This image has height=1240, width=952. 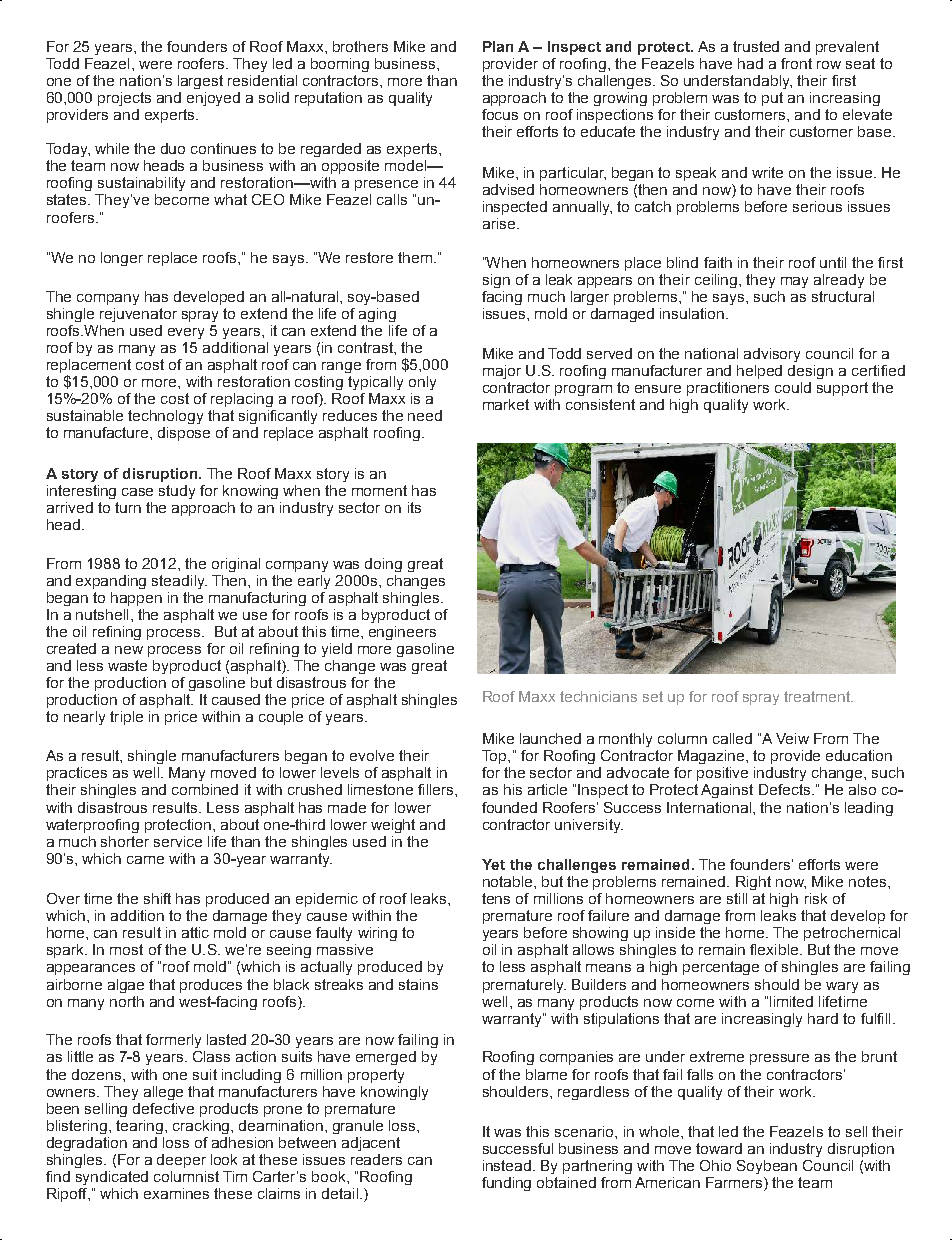 What do you see at coordinates (181, 1161) in the image?
I see `deeper` at bounding box center [181, 1161].
